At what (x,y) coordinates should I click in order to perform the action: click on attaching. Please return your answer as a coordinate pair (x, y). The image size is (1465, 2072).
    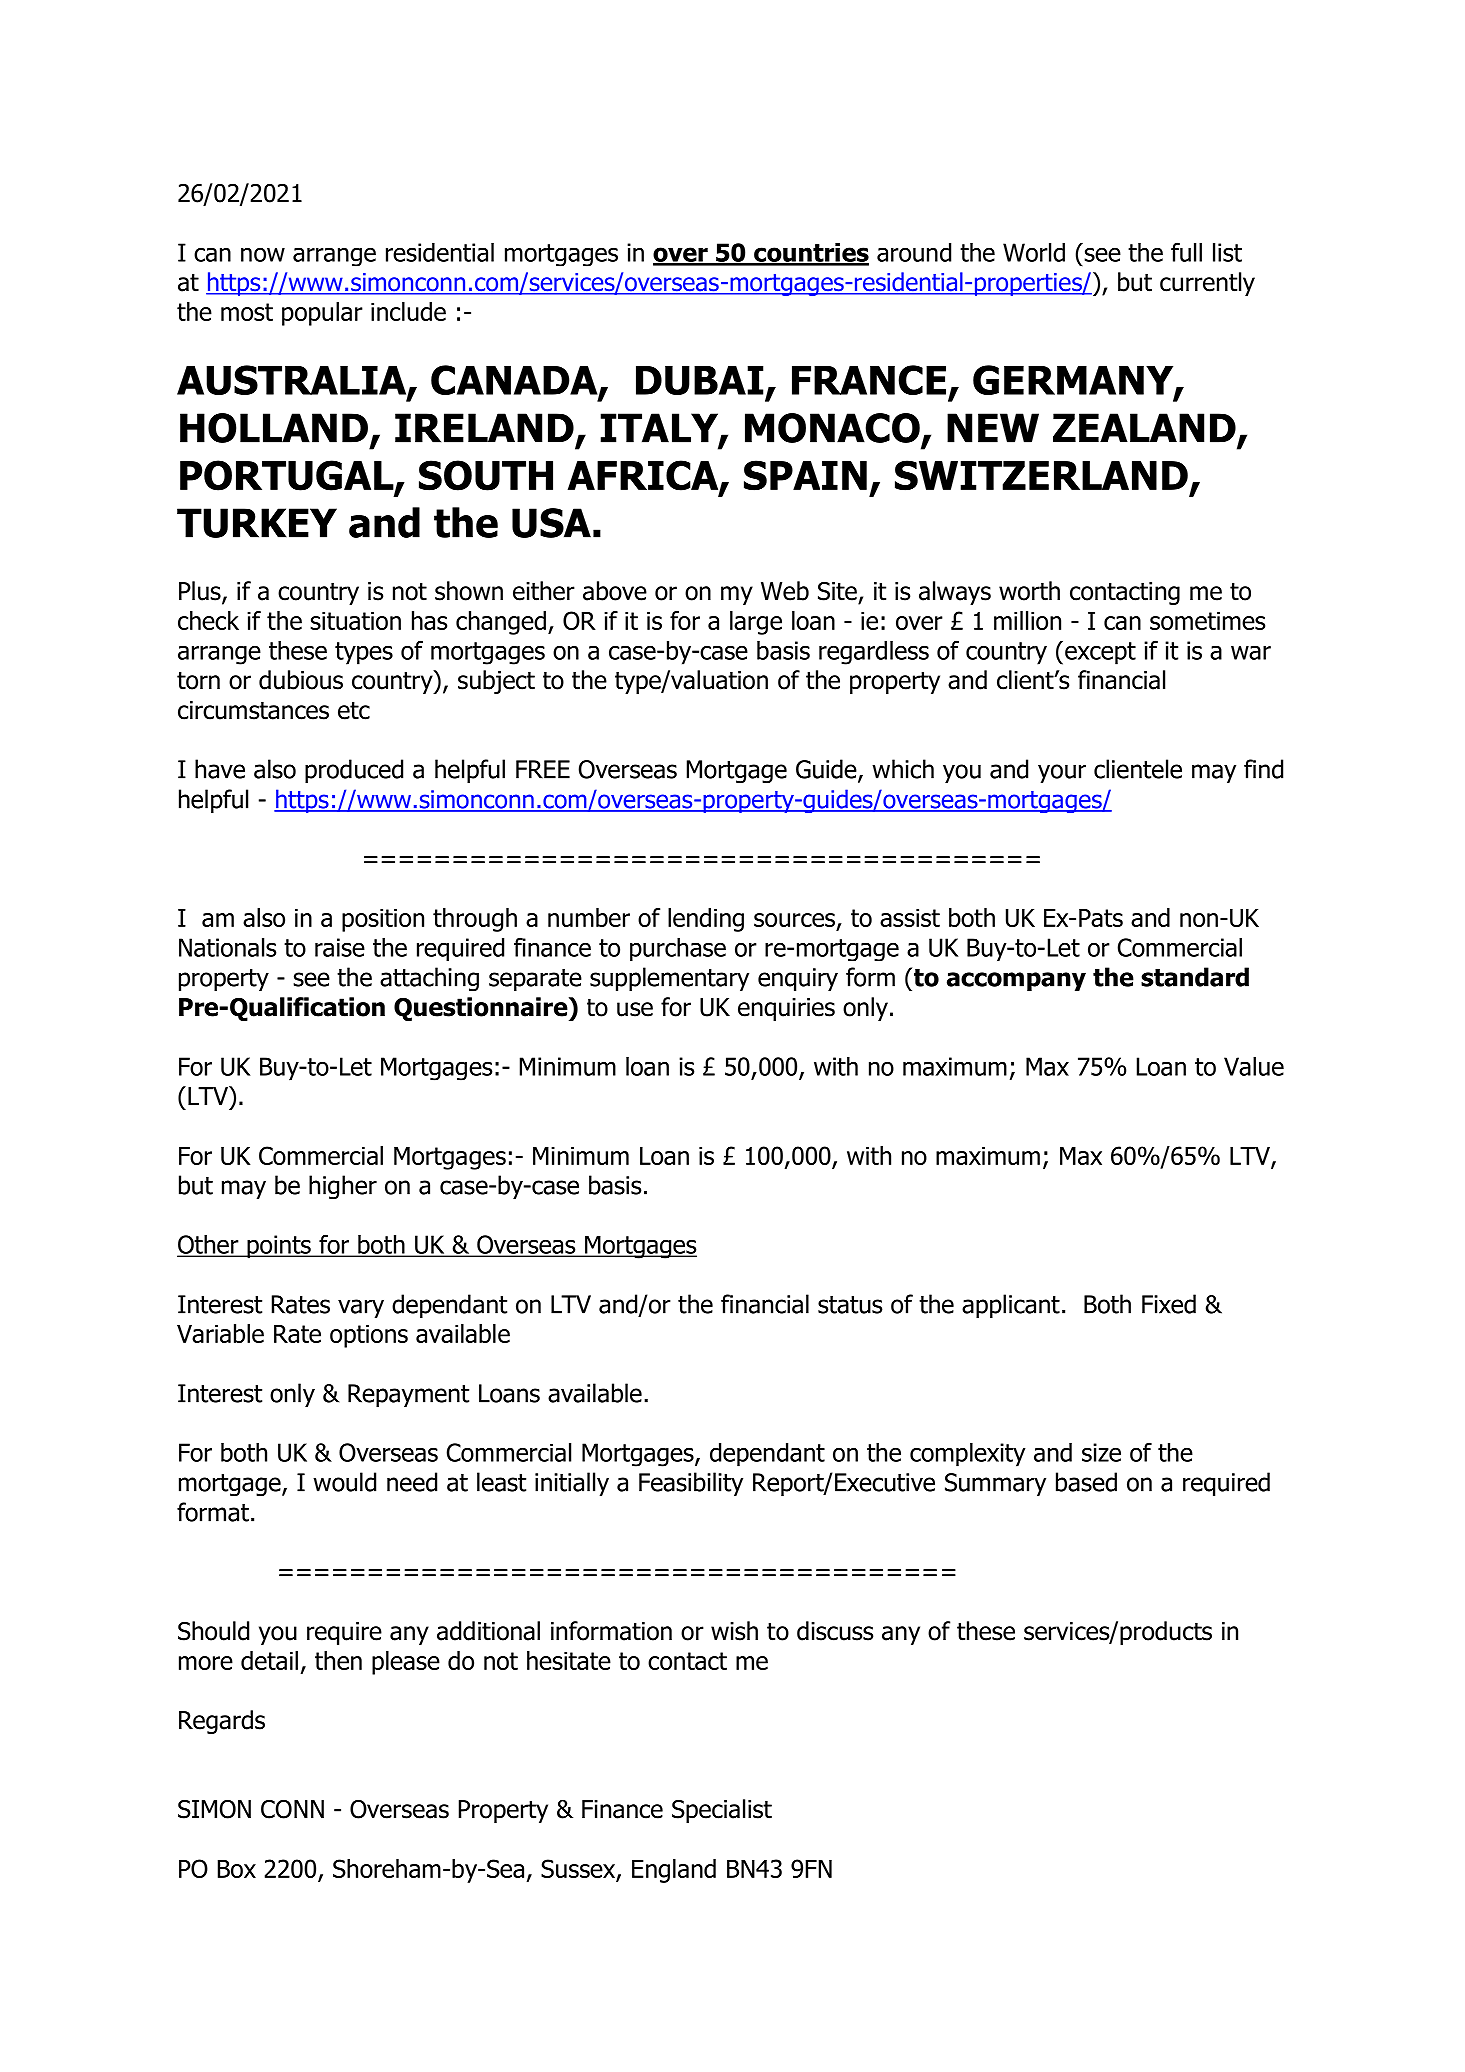
    Looking at the image, I should click on (429, 979).
